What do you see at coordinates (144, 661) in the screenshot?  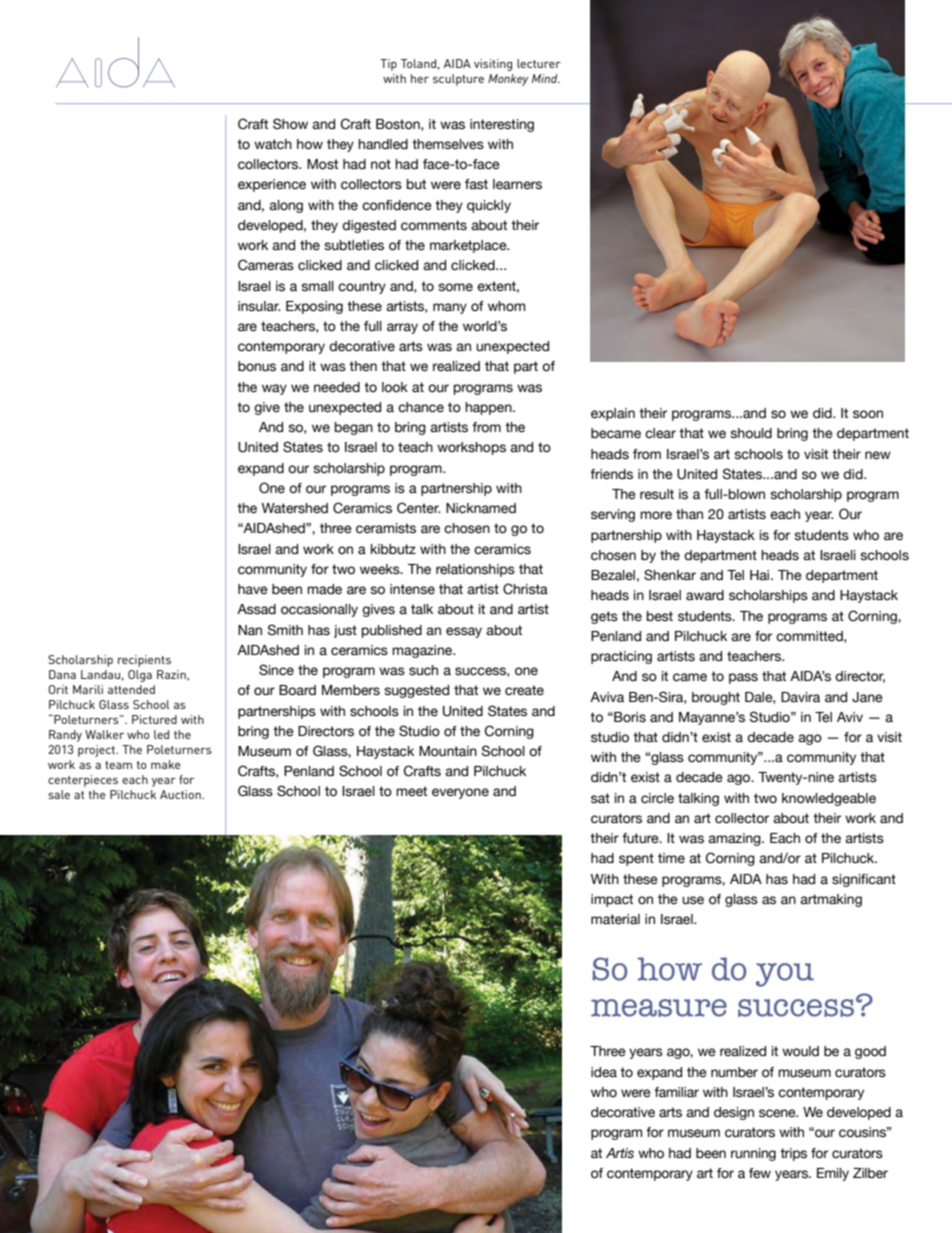 I see `recipients` at bounding box center [144, 661].
